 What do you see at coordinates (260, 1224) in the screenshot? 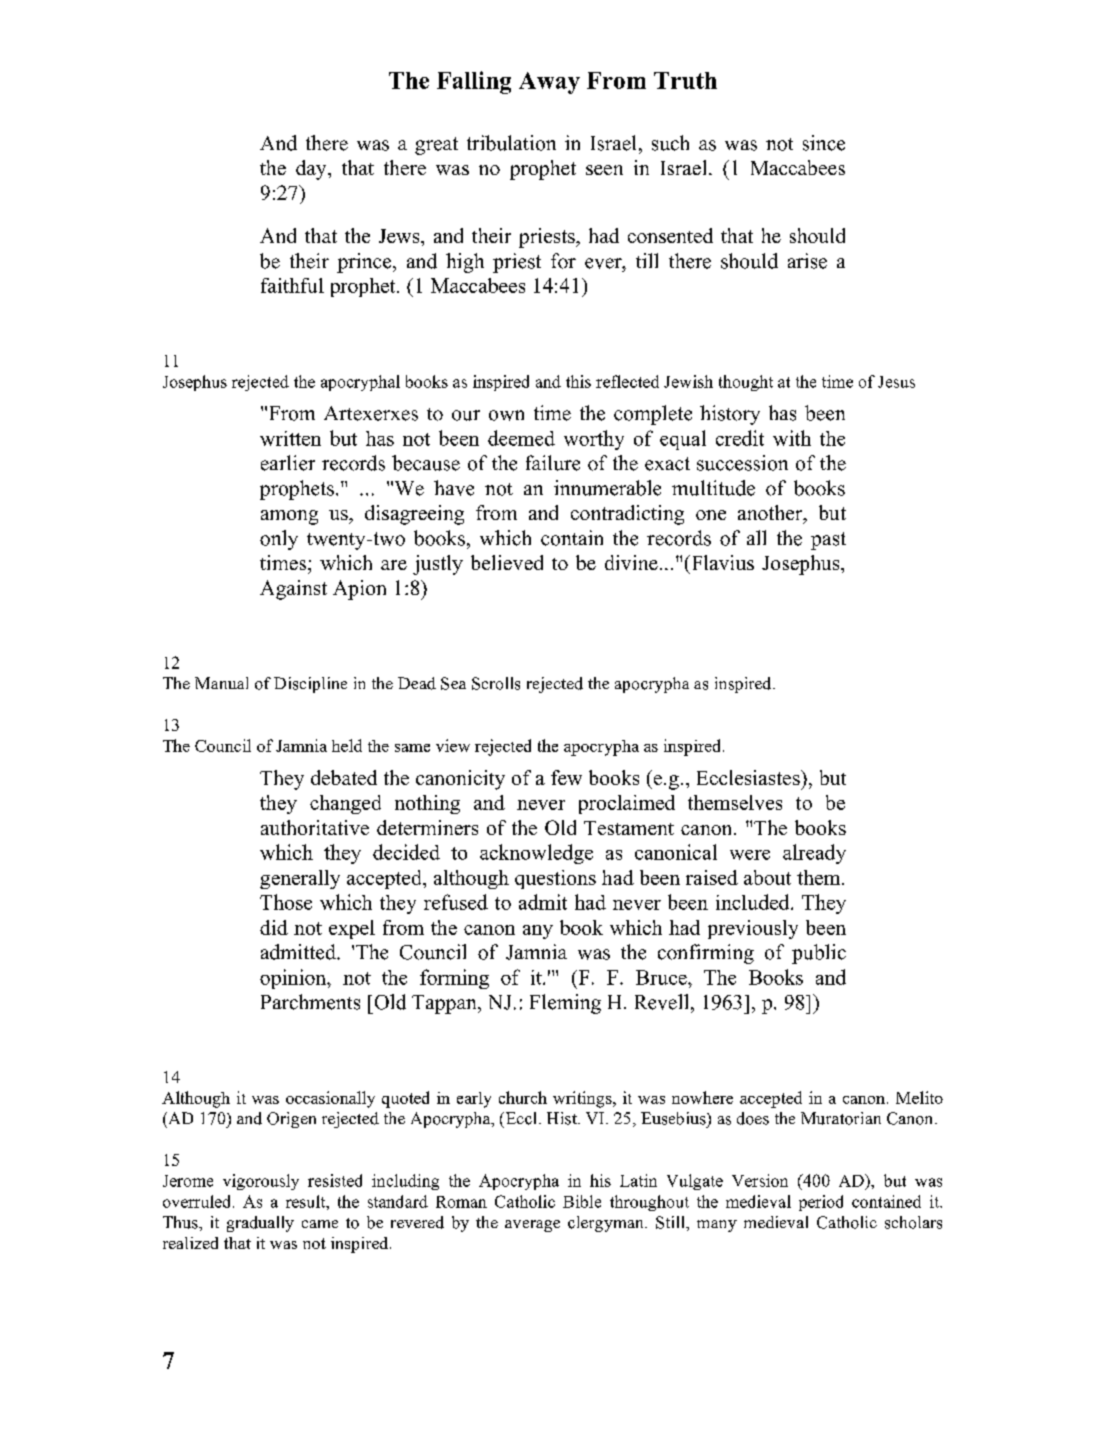
I see `gradually` at bounding box center [260, 1224].
